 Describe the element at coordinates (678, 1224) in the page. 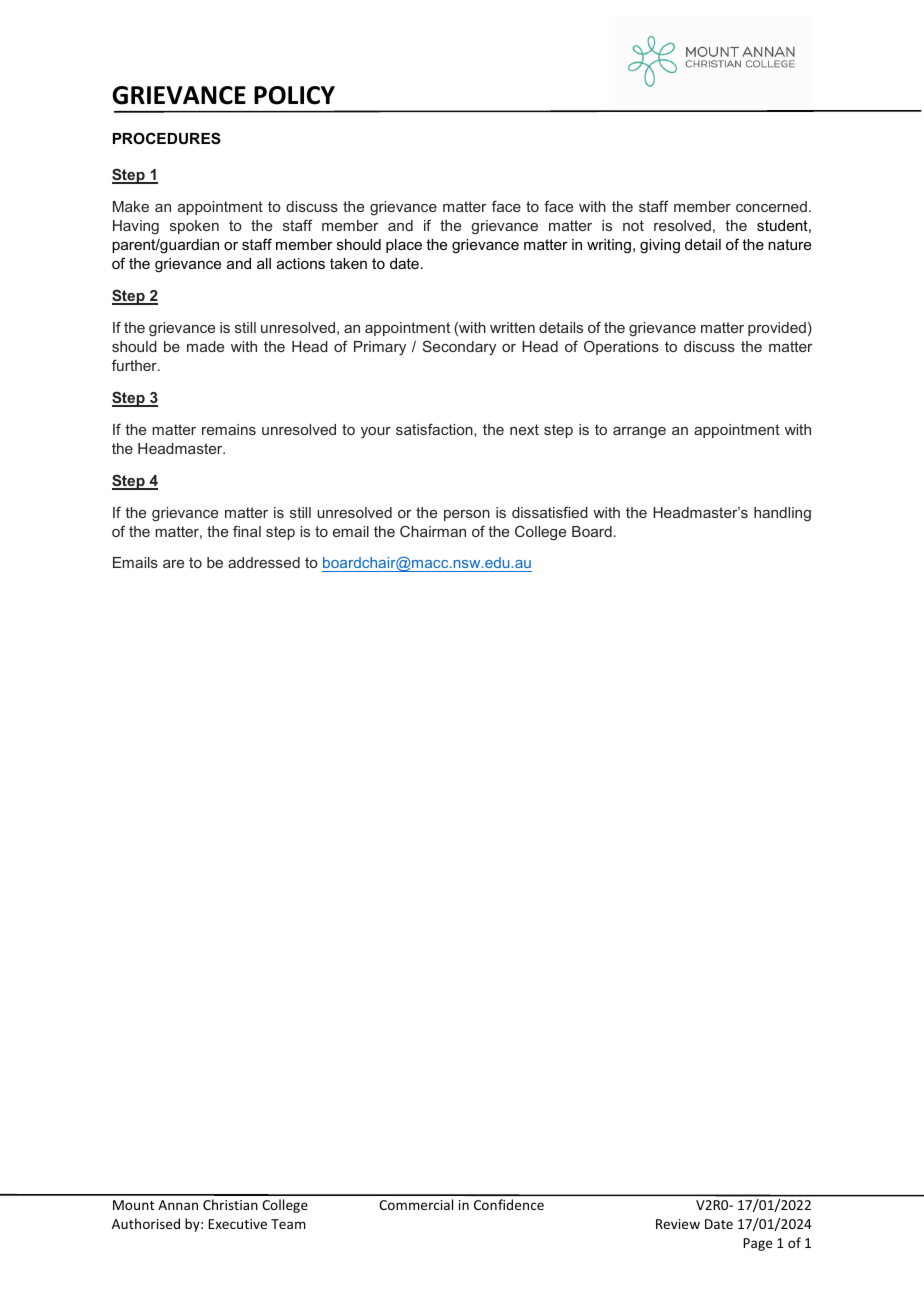

I see `Review` at that location.
